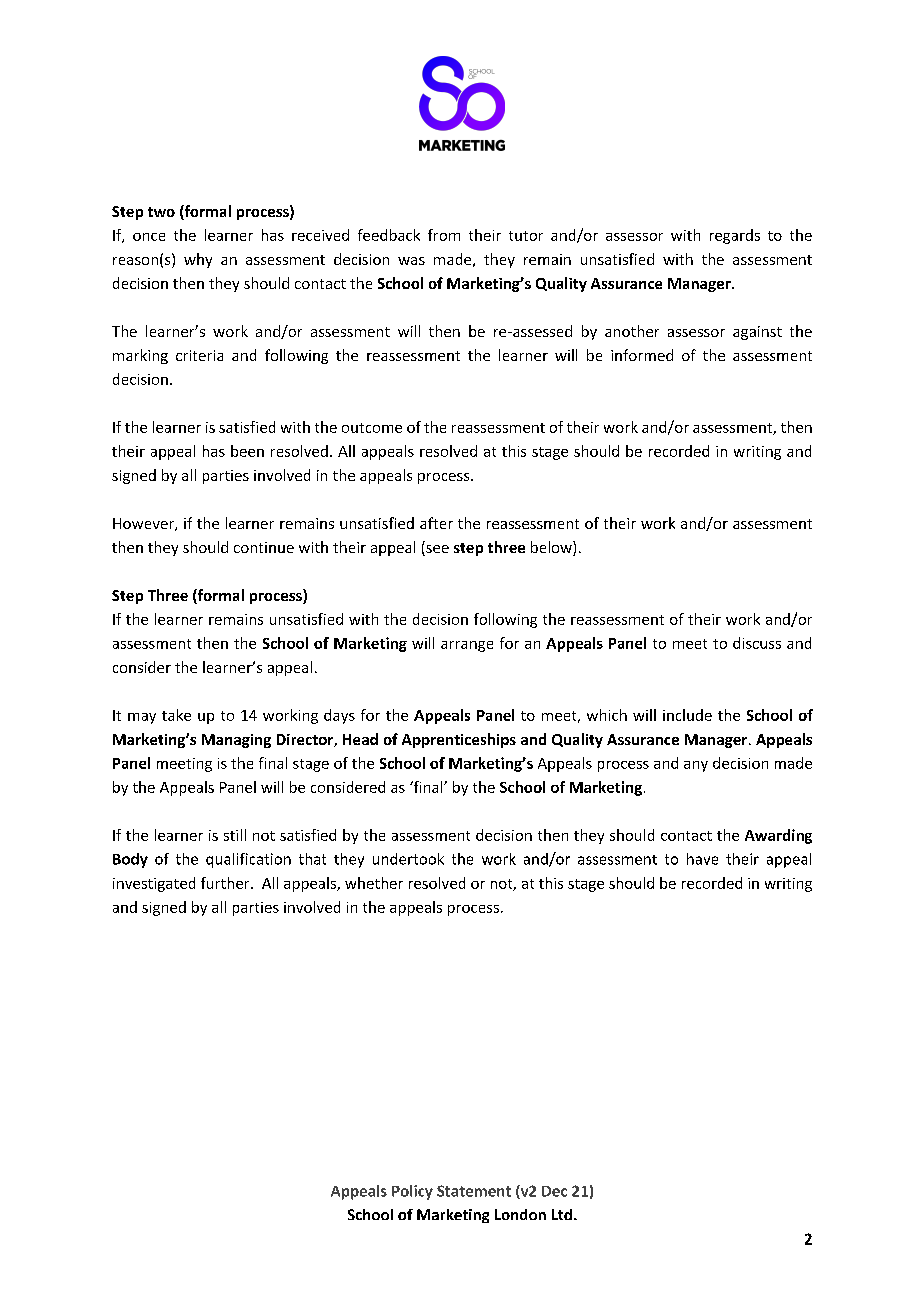 The width and height of the document is (924, 1308). I want to click on Policy, so click(412, 1192).
